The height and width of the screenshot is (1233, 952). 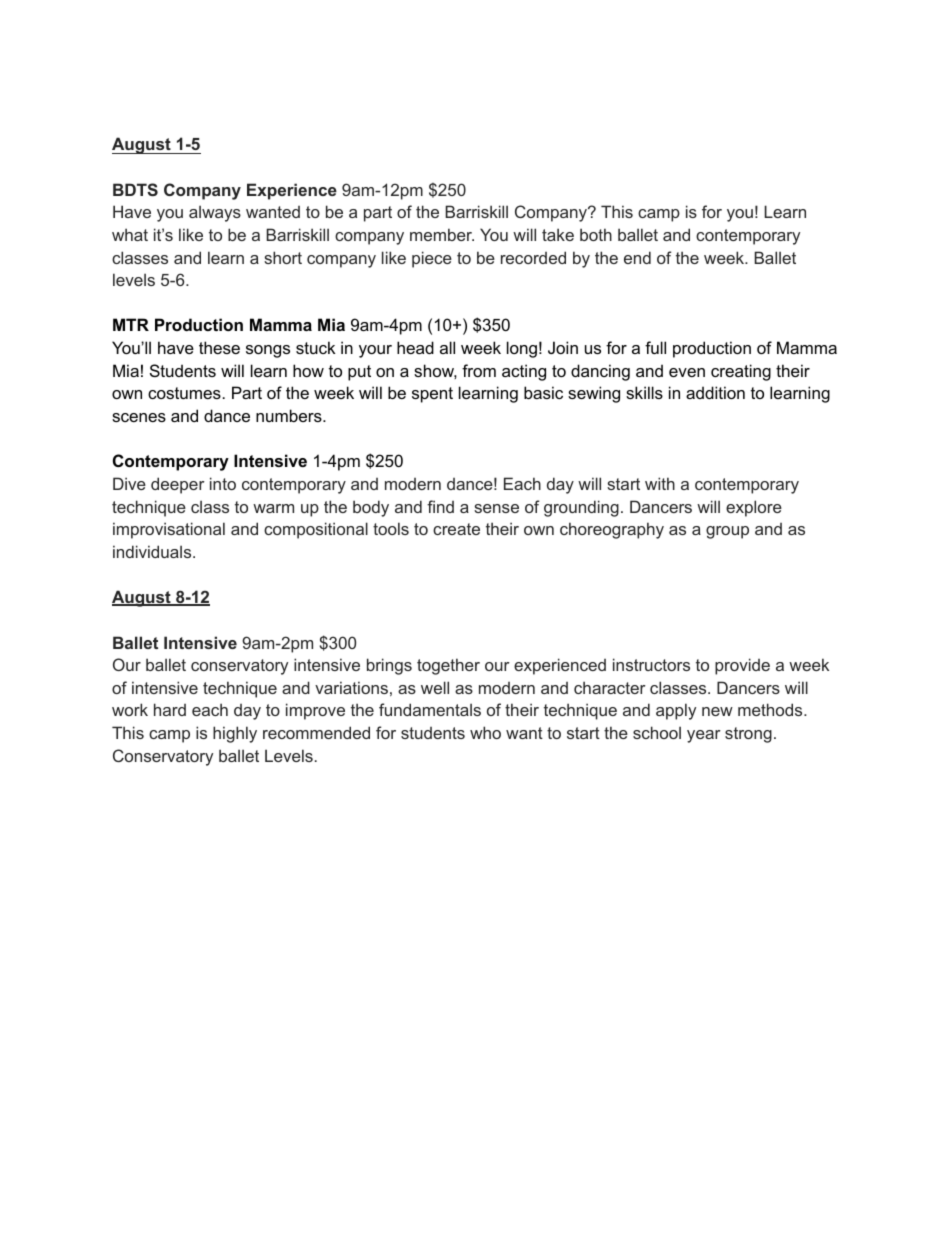 What do you see at coordinates (440, 506) in the screenshot?
I see `find` at bounding box center [440, 506].
